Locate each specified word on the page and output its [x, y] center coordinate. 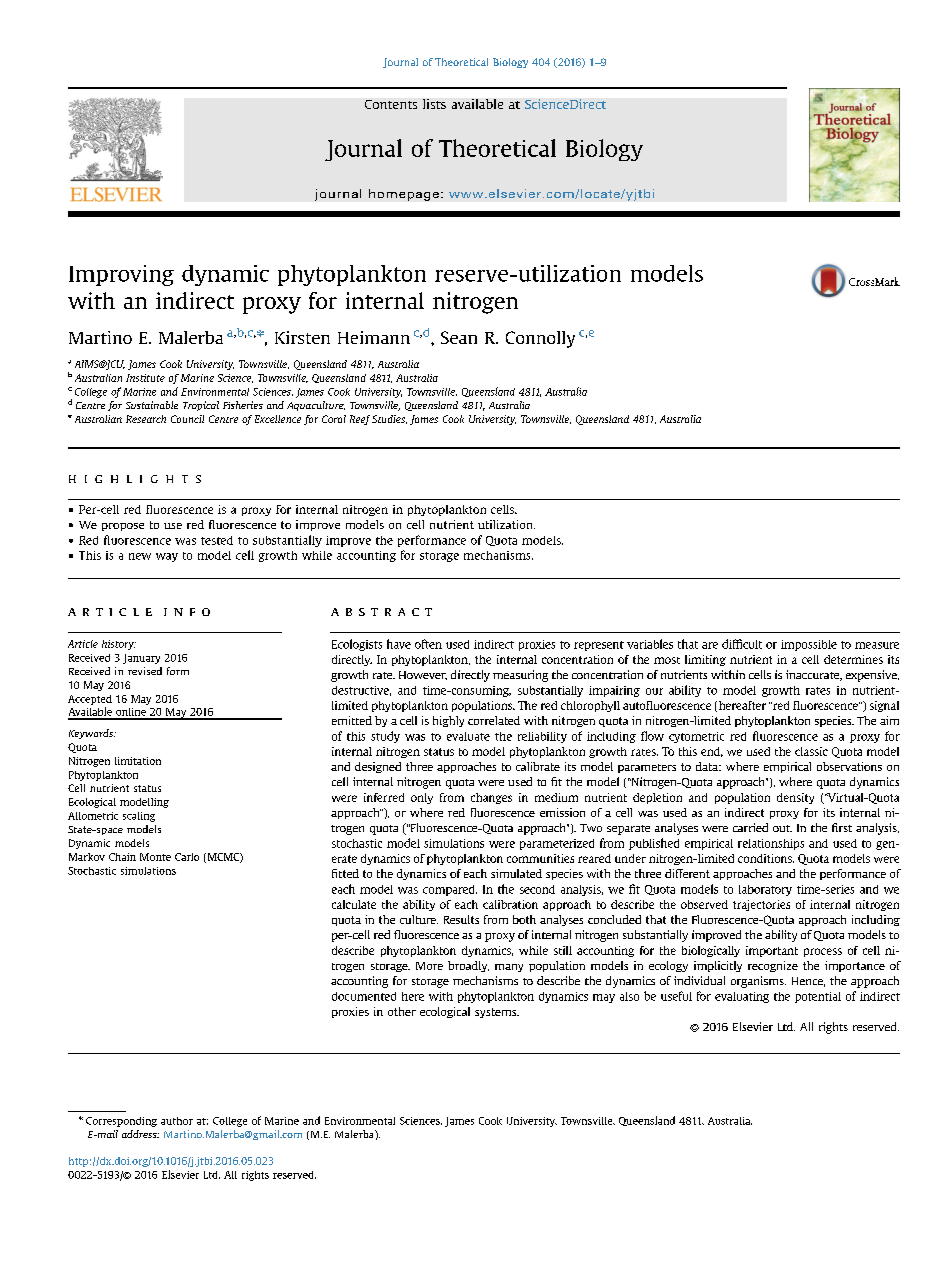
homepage [404, 195]
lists [434, 104]
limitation [138, 761]
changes [491, 798]
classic [811, 751]
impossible [809, 645]
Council [187, 419]
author [177, 1121]
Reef [360, 420]
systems [497, 1013]
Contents [391, 104]
